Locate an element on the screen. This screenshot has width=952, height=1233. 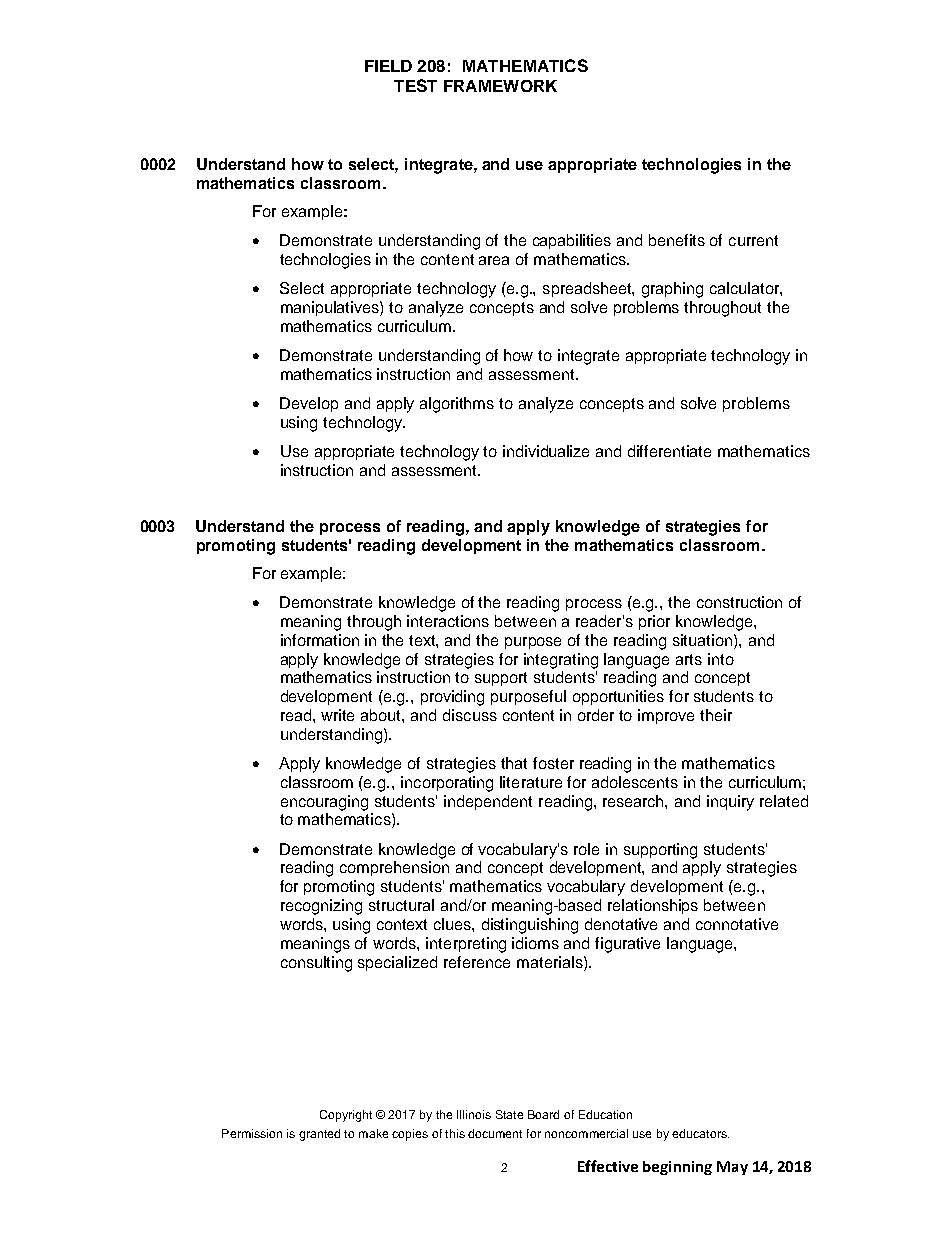
State is located at coordinates (509, 1114).
